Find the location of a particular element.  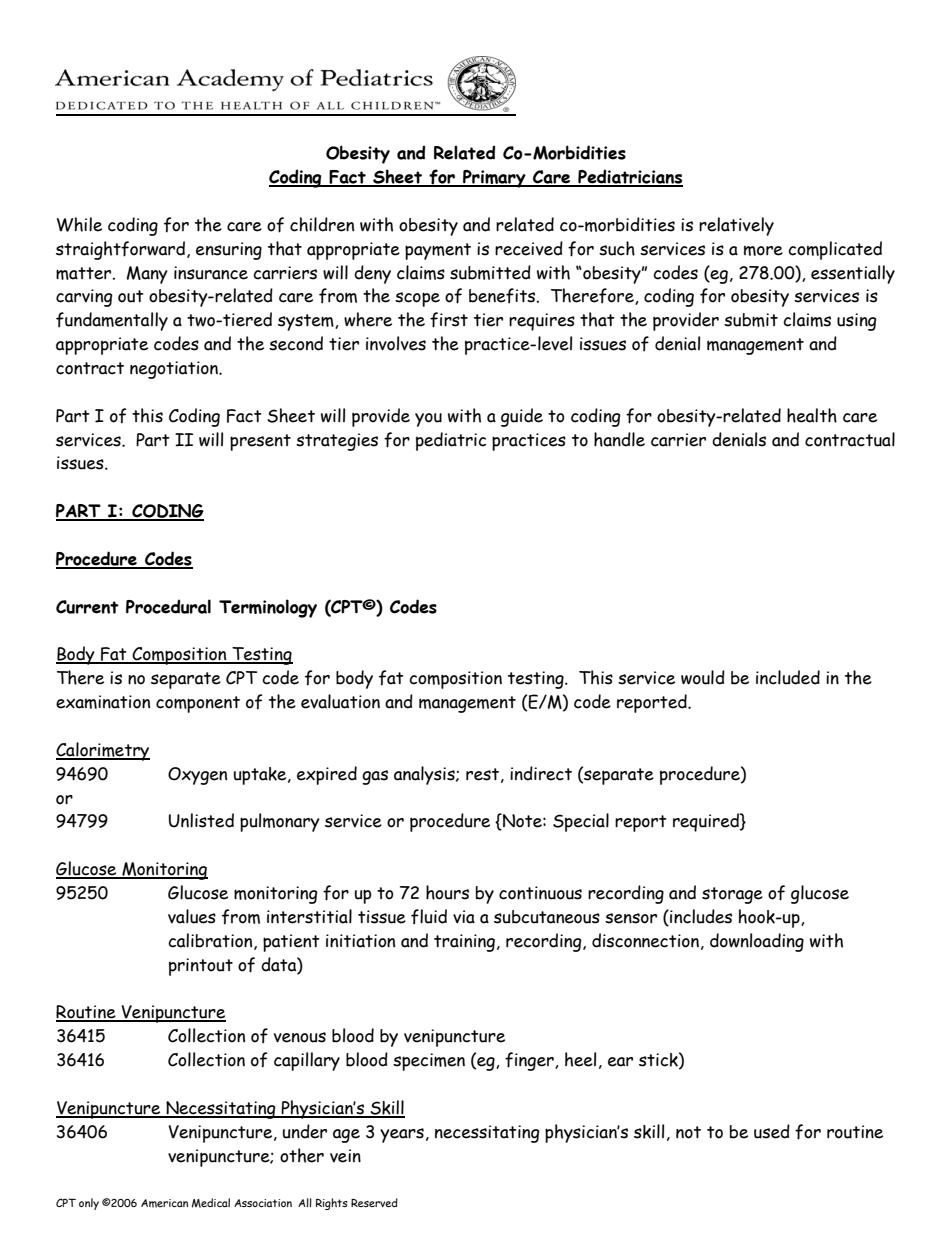

health is located at coordinates (812, 415).
